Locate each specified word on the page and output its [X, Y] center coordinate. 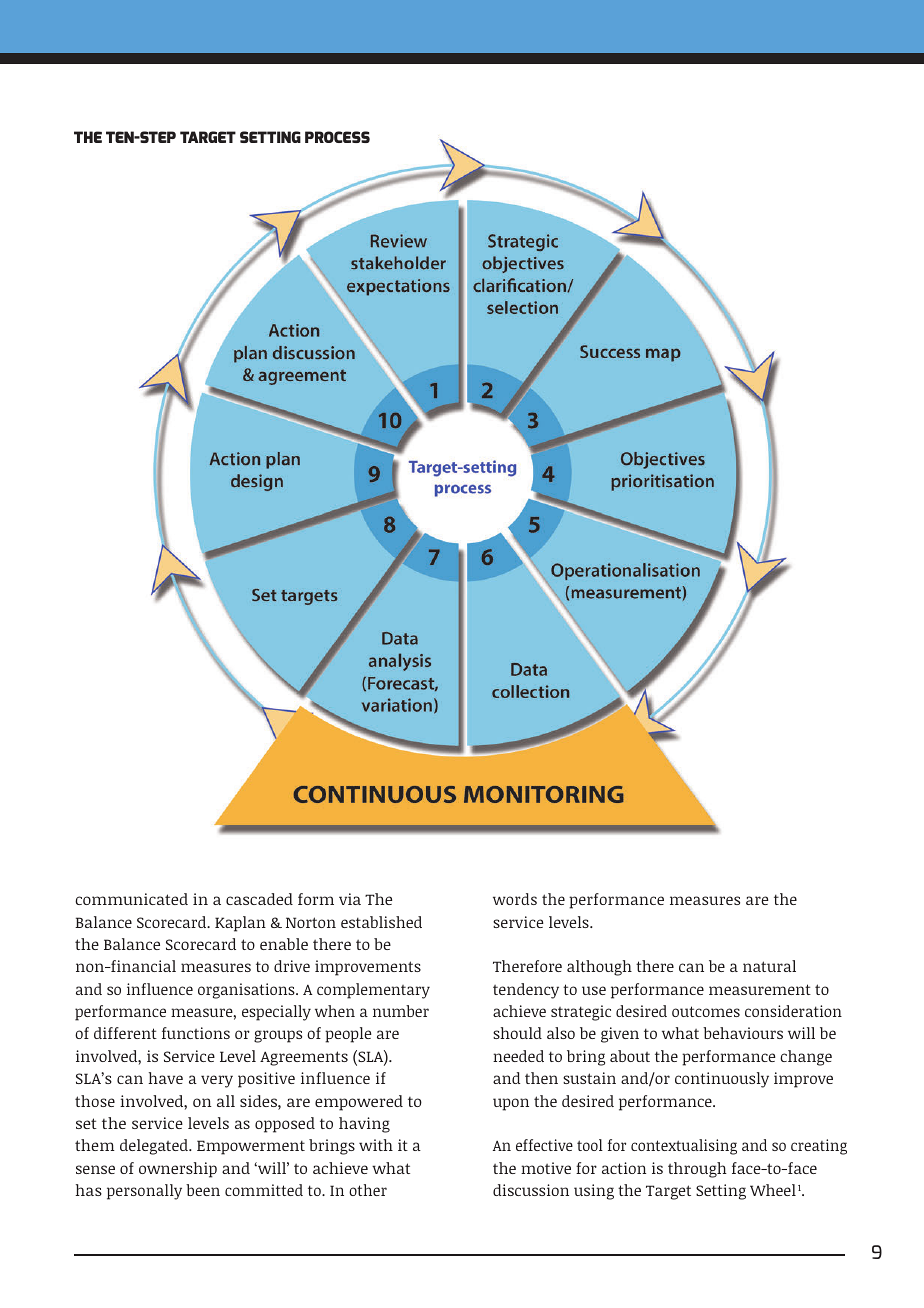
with [376, 1145]
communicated [131, 899]
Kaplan [240, 924]
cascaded [259, 899]
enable [284, 944]
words [515, 899]
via [350, 899]
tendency [526, 991]
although [599, 968]
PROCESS [337, 137]
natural [769, 966]
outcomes [706, 1011]
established [381, 922]
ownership [178, 1170]
